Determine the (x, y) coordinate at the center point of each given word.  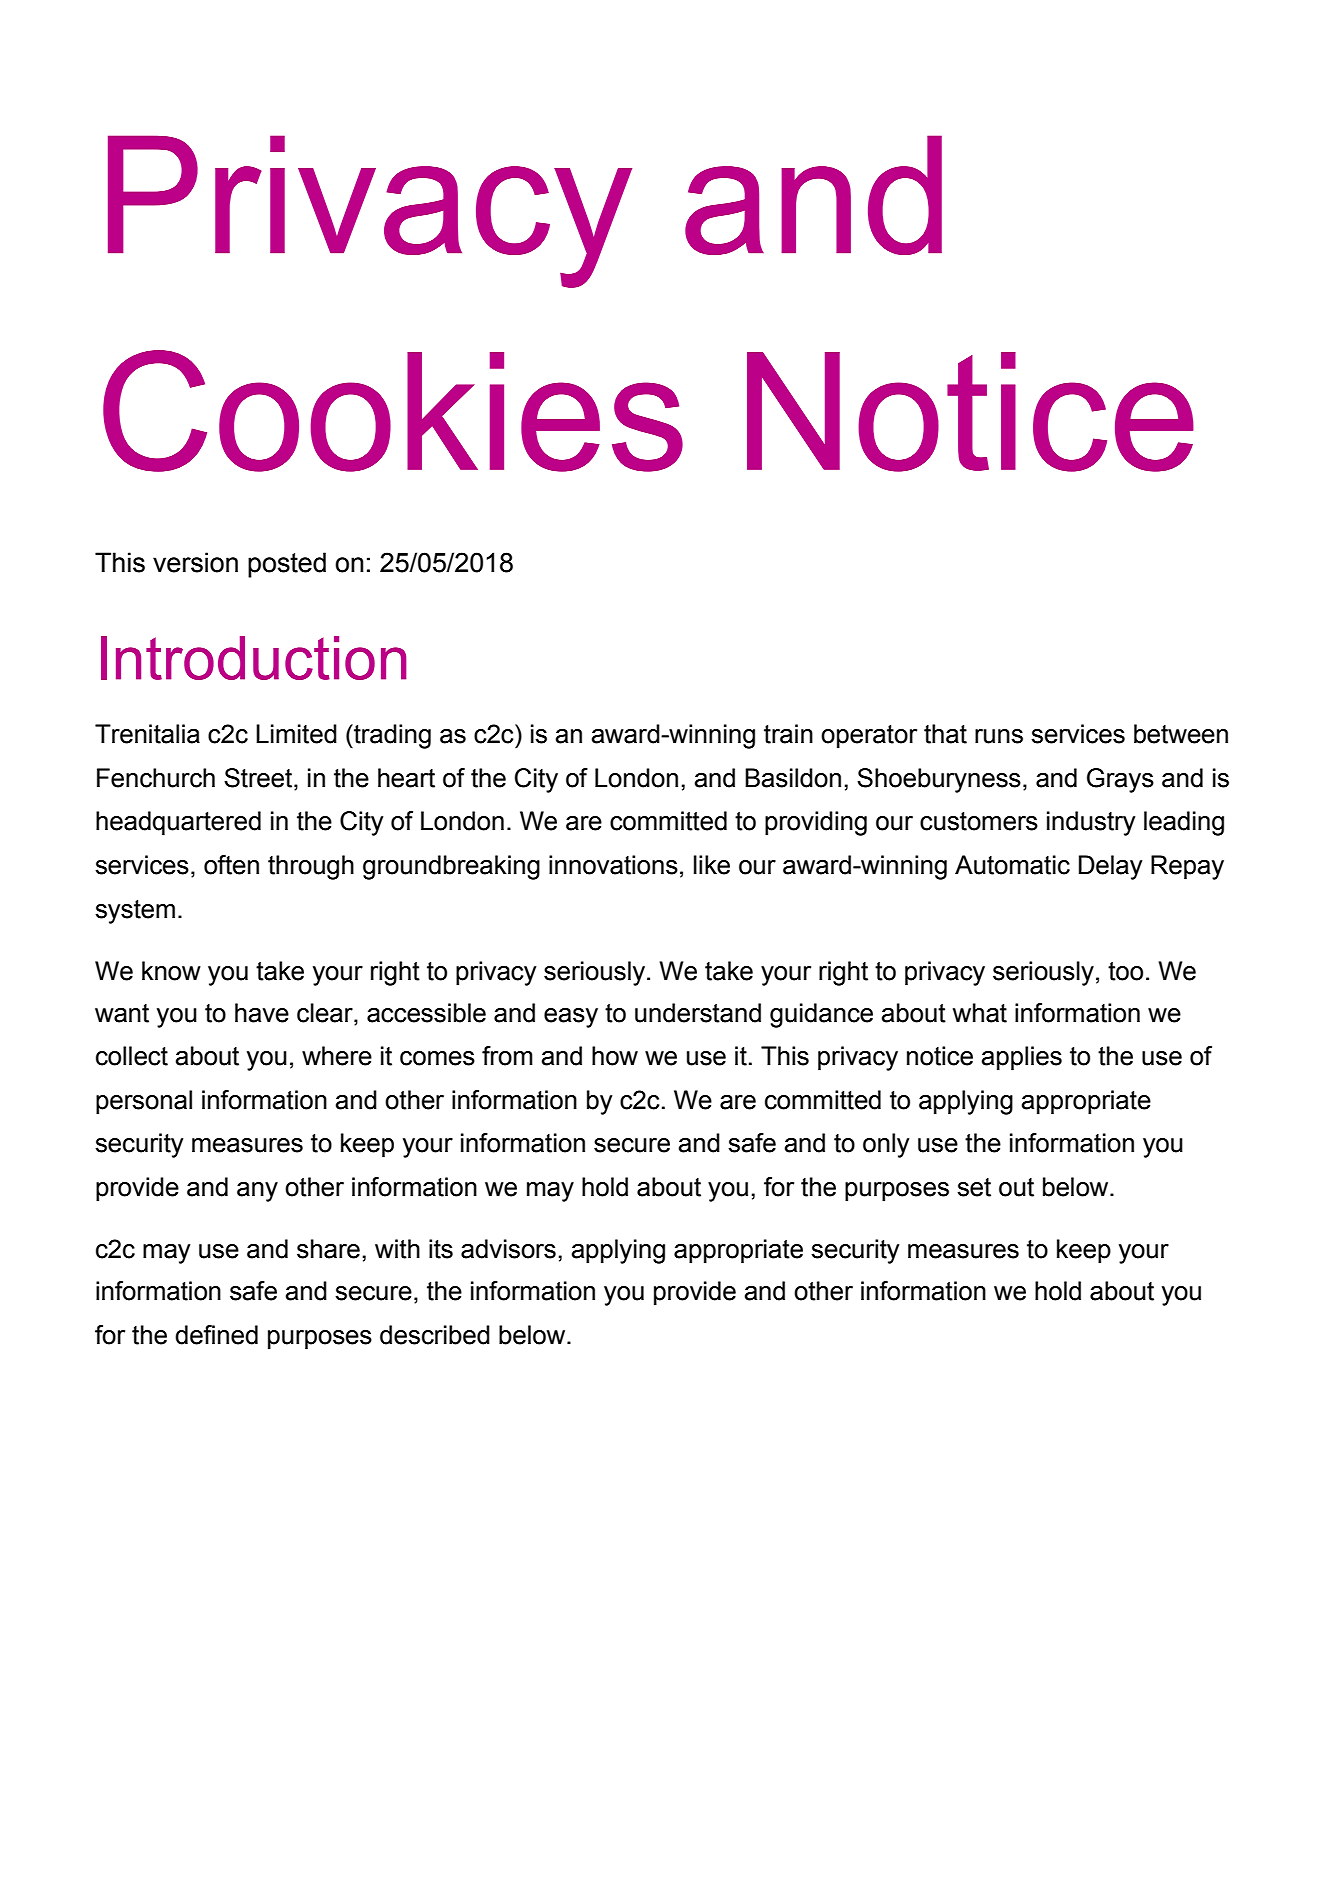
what (980, 1013)
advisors (508, 1249)
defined (216, 1335)
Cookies (393, 411)
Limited (296, 734)
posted (287, 565)
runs (999, 736)
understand (698, 1013)
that (945, 734)
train (788, 734)
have (262, 1013)
